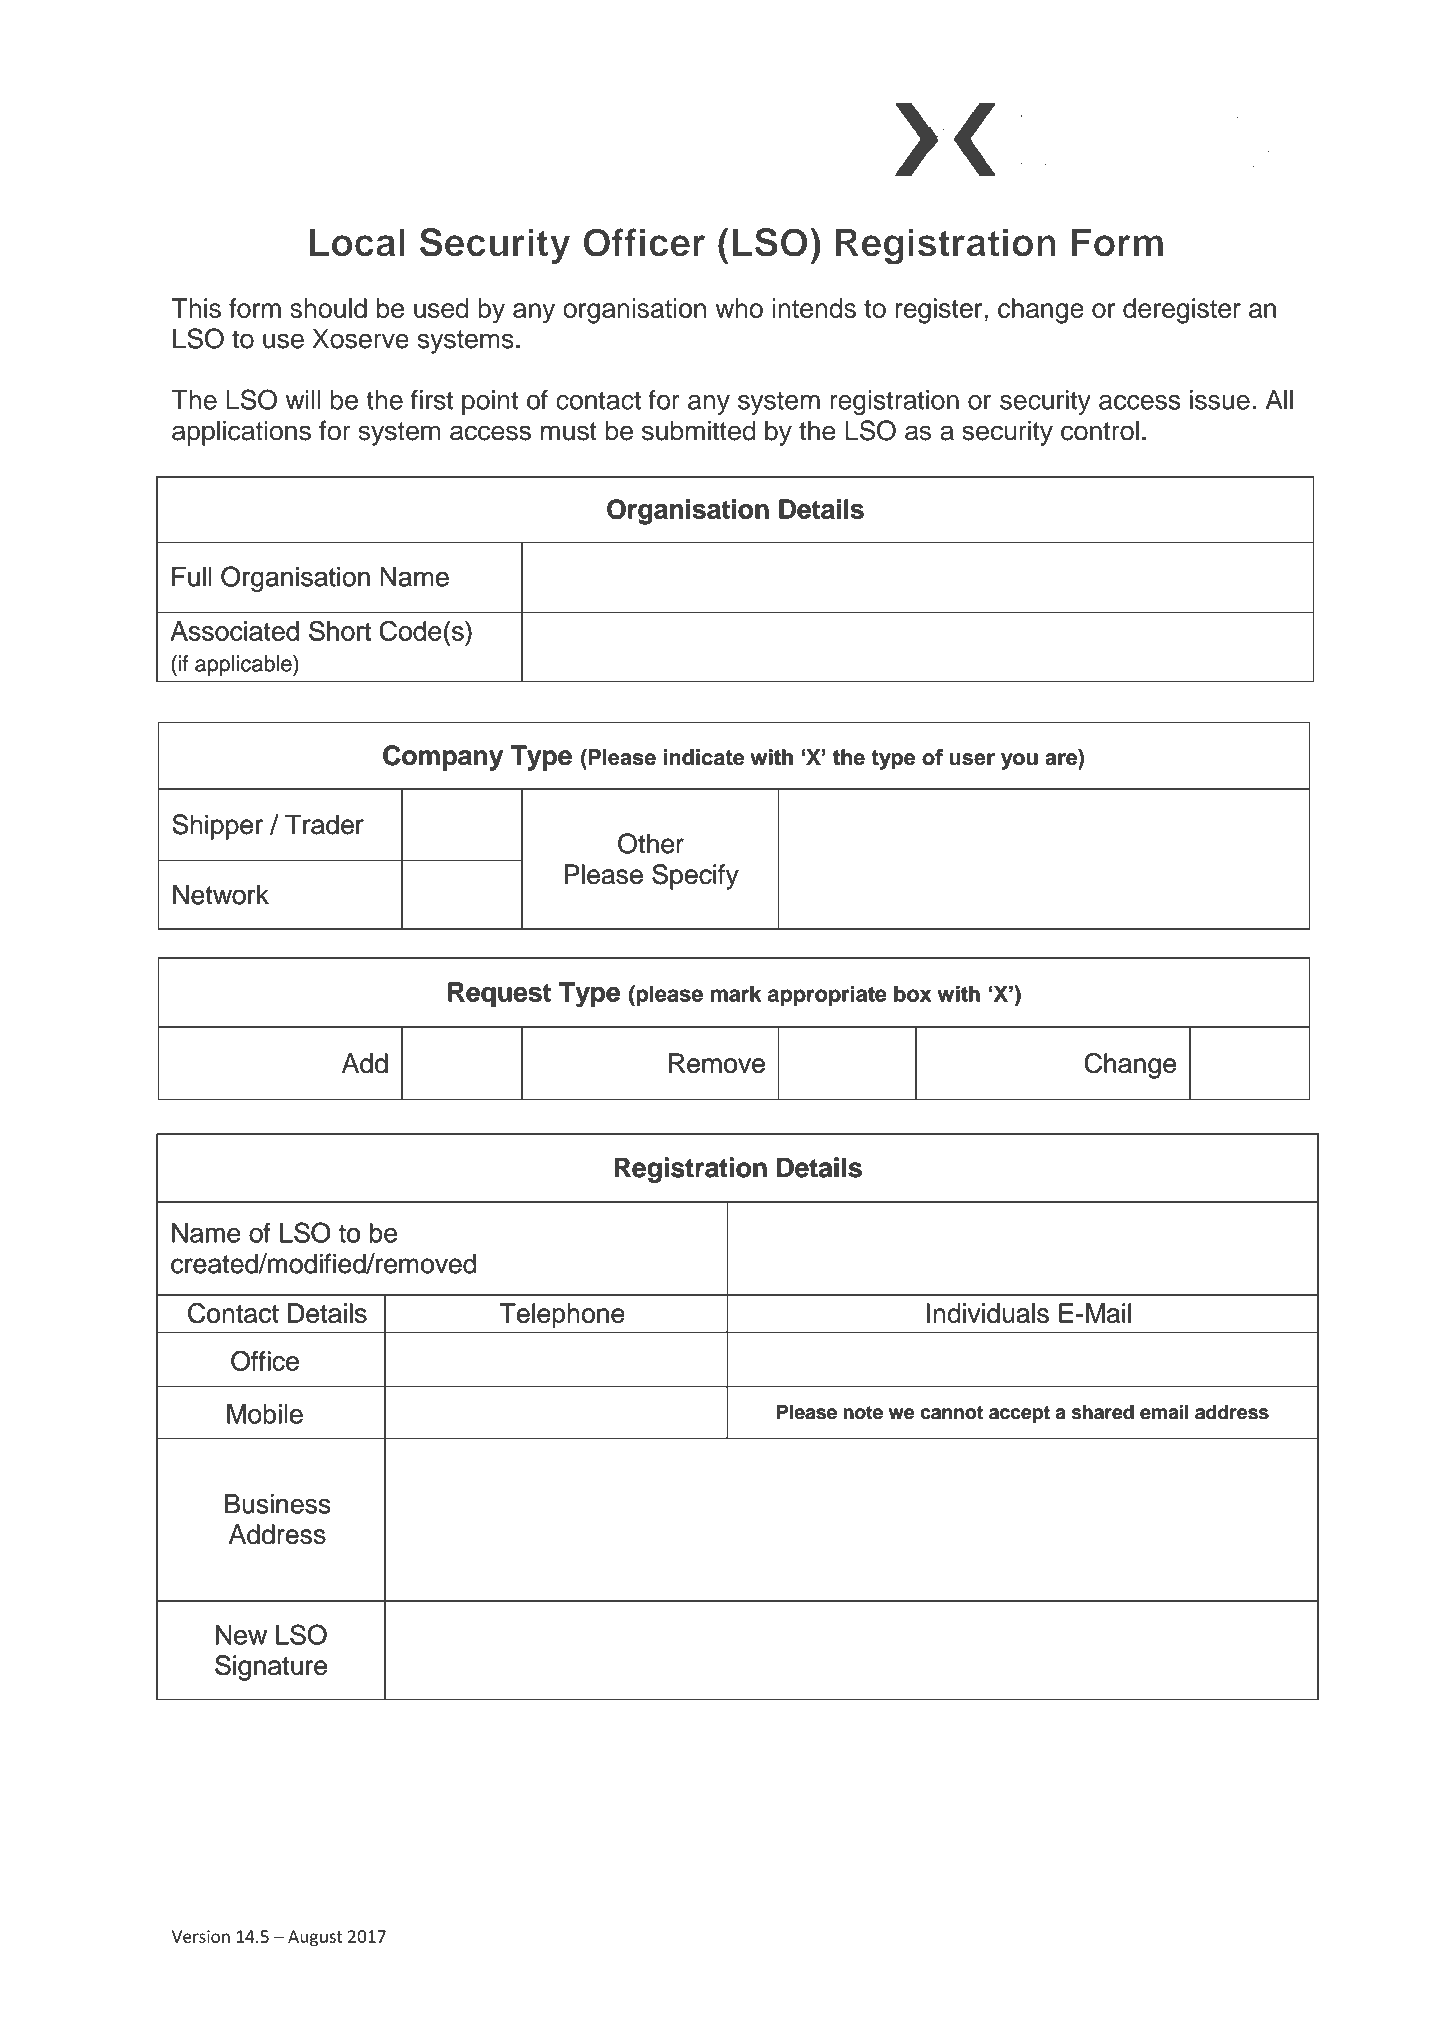  Describe the element at coordinates (736, 994) in the screenshot. I see `mark` at that location.
